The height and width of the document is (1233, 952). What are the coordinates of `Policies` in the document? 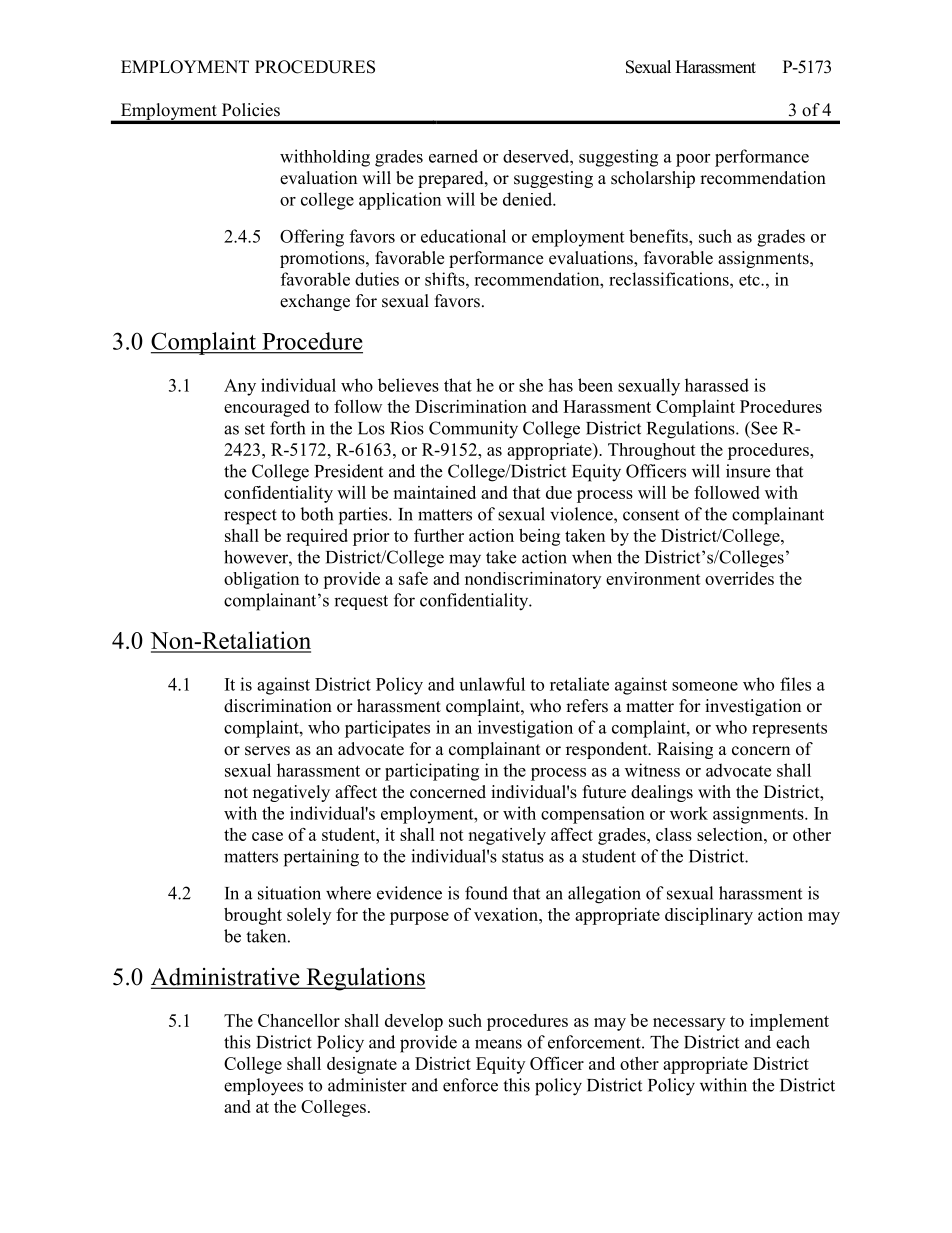 It's located at (251, 110).
